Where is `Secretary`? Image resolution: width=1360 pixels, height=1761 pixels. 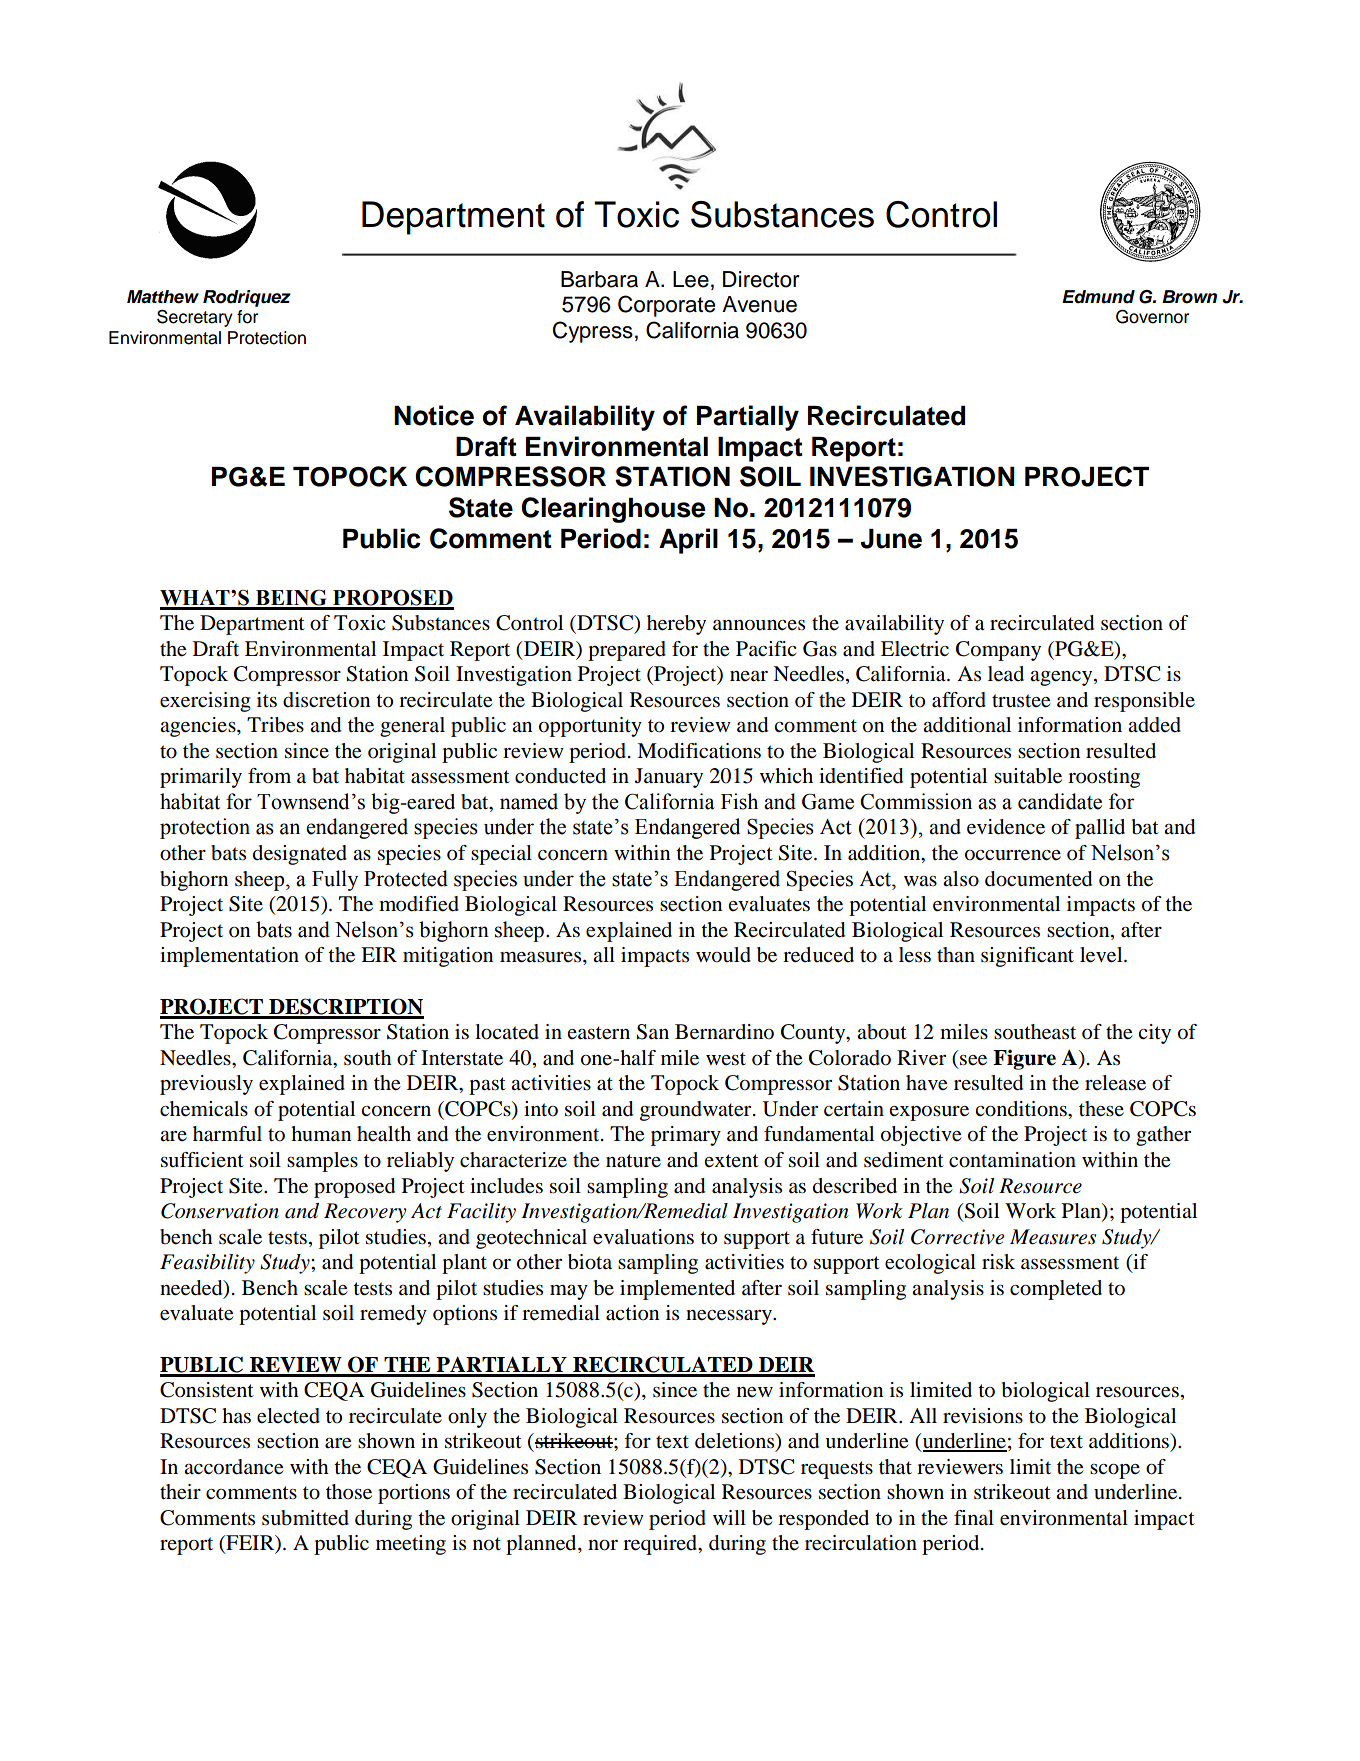 Secretary is located at coordinates (195, 318).
